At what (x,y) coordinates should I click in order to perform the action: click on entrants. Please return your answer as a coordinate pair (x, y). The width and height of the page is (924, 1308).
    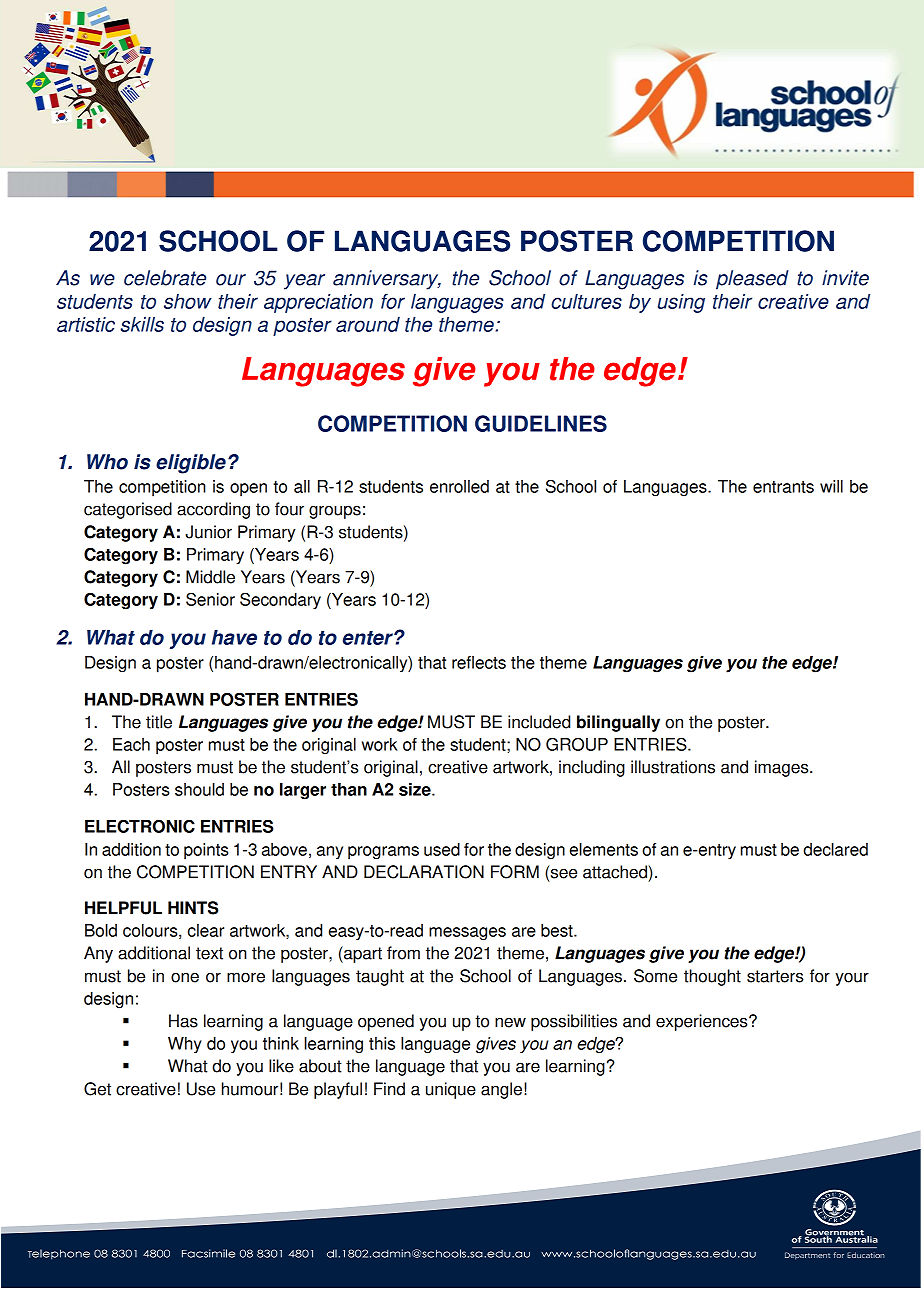
    Looking at the image, I should click on (783, 487).
